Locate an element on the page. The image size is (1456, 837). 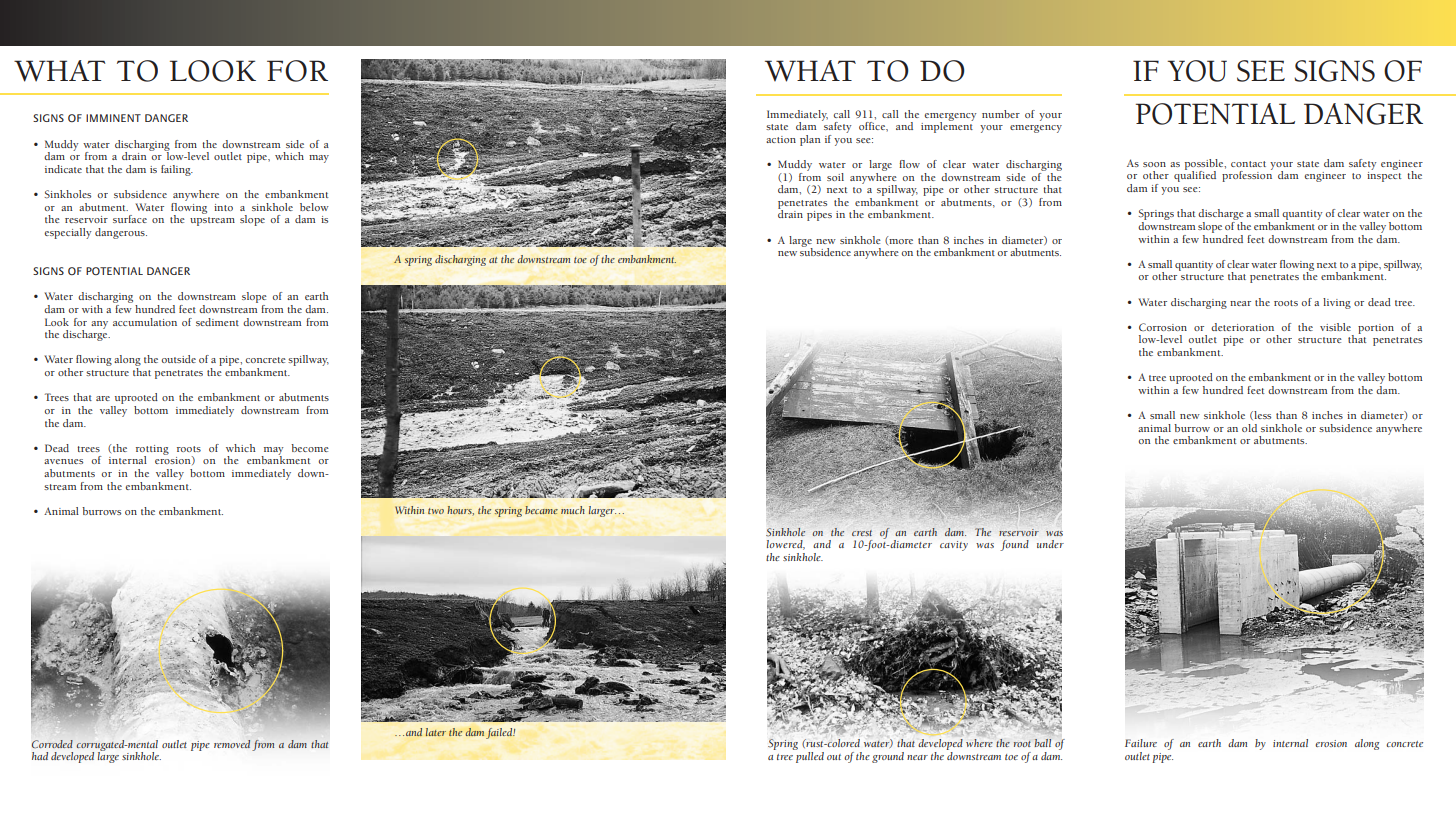
IMMINENT is located at coordinates (113, 118).
